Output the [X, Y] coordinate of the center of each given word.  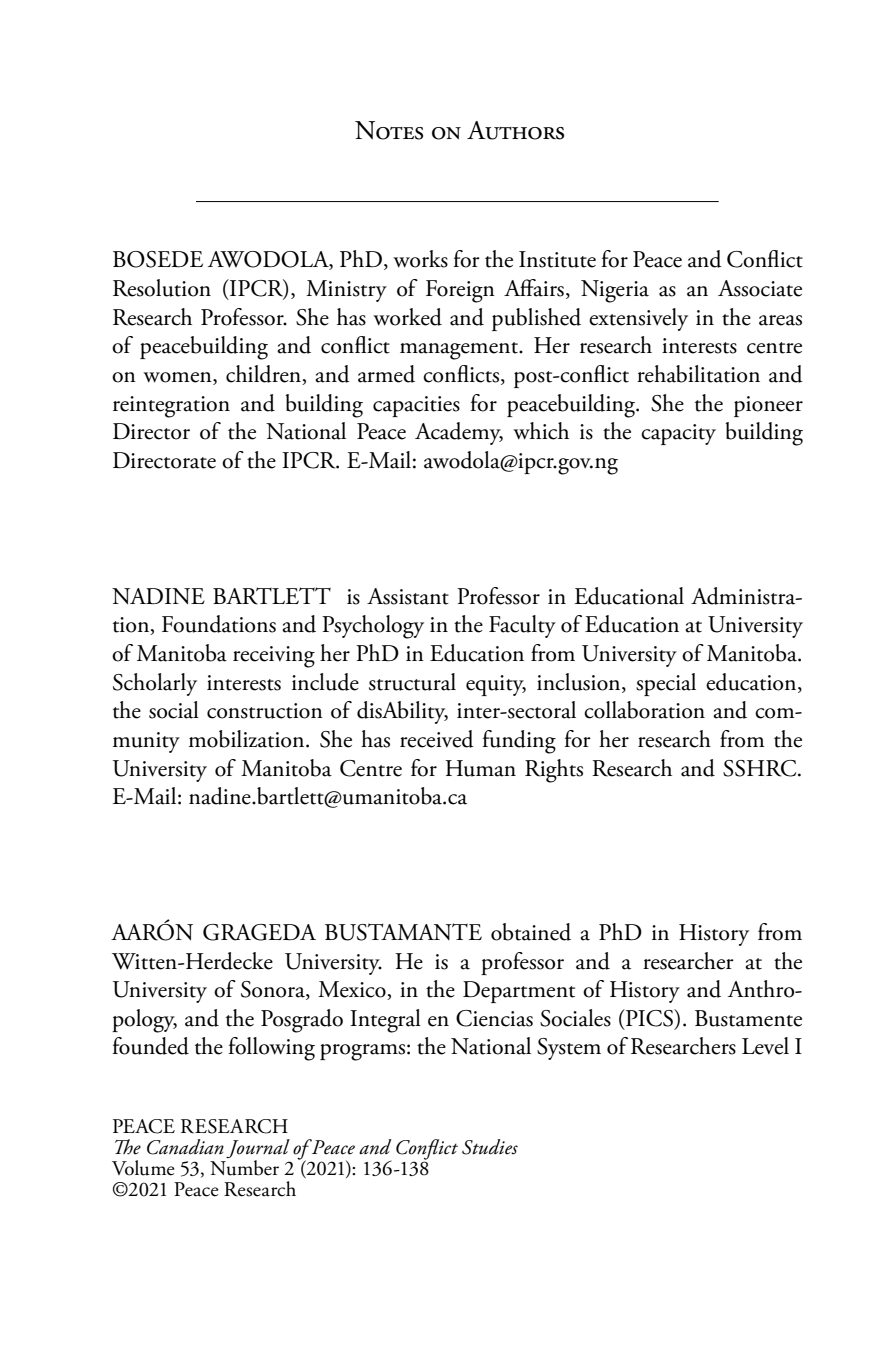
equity [496, 685]
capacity [678, 434]
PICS [649, 1018]
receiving [274, 657]
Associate [760, 288]
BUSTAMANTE [403, 932]
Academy [459, 433]
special [666, 684]
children [264, 375]
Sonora [274, 990]
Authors [515, 130]
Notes [389, 130]
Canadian [185, 1147]
